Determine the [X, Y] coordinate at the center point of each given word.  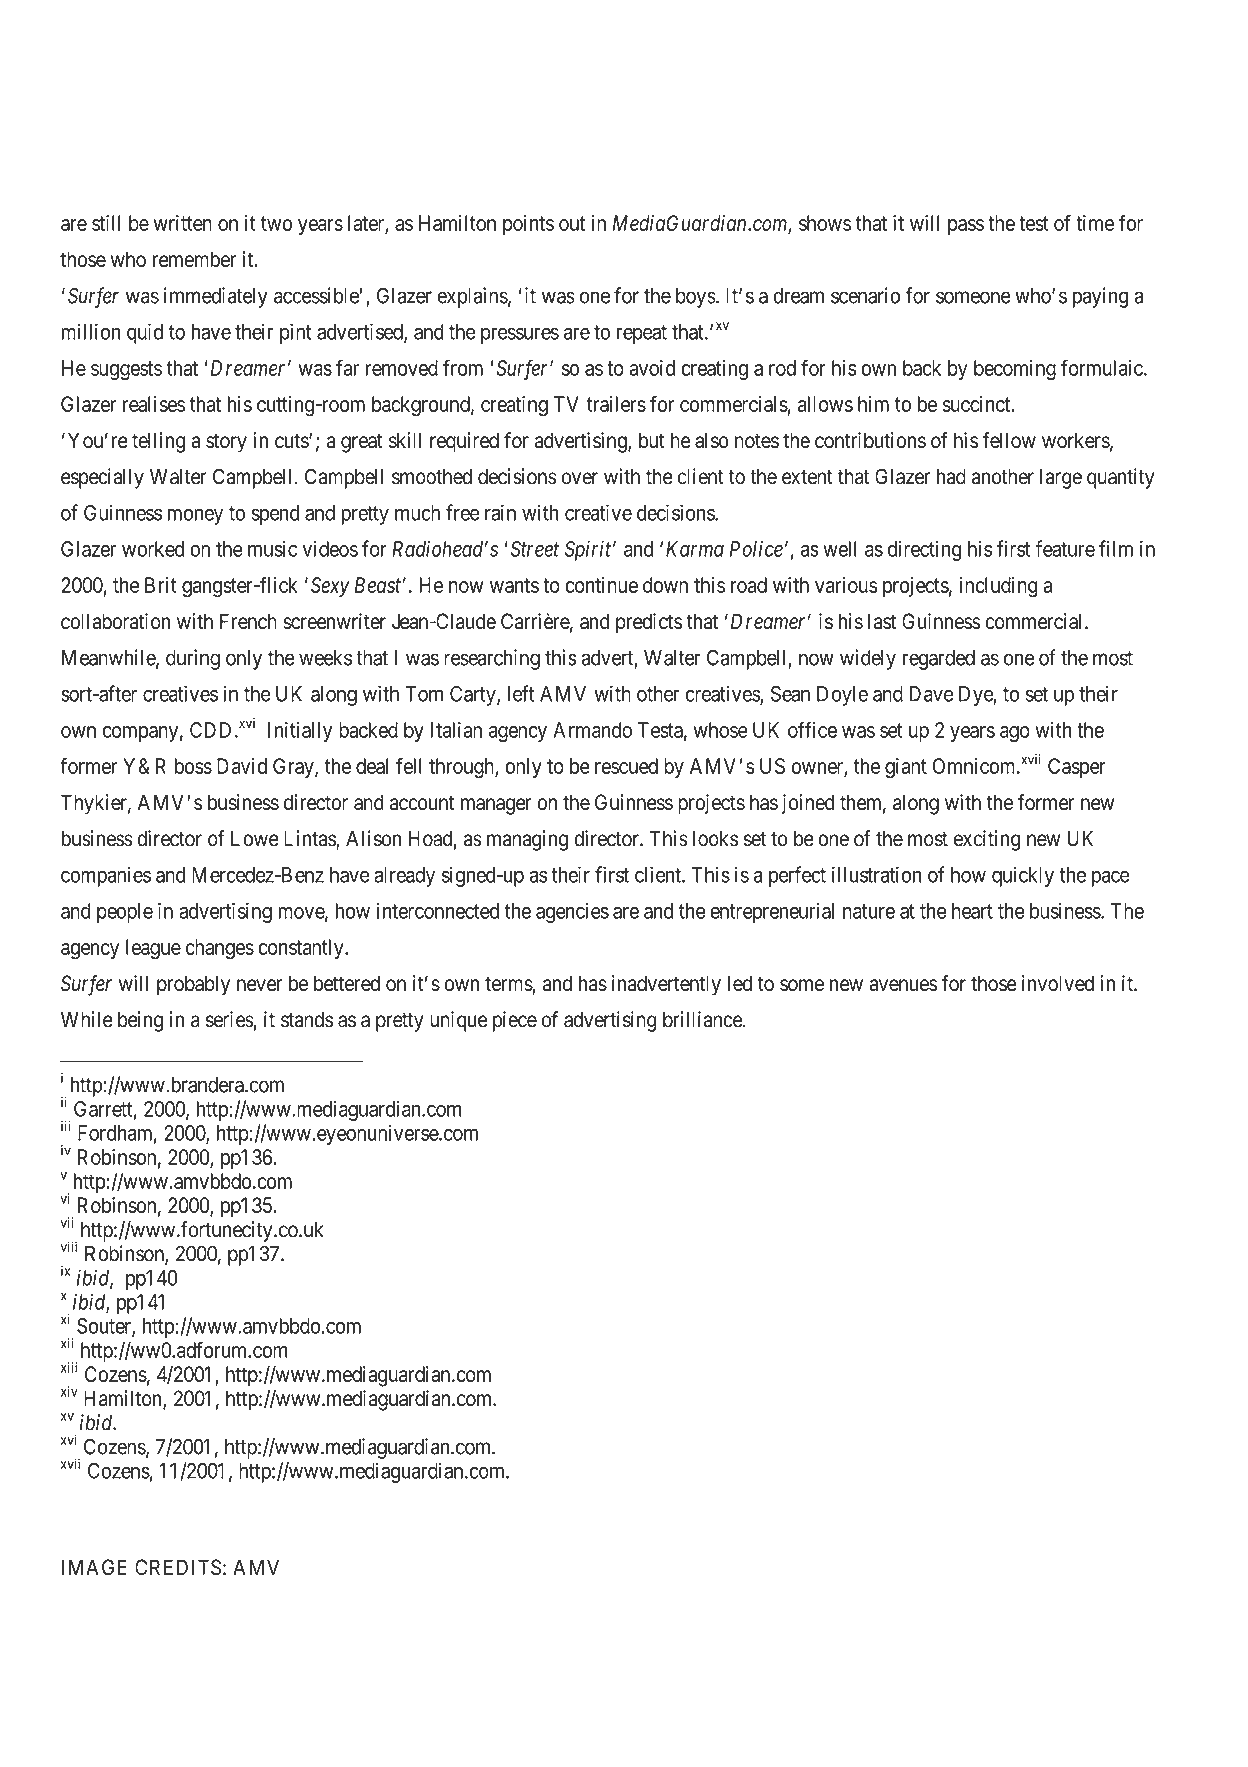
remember [194, 259]
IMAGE [94, 1567]
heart [972, 911]
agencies [572, 912]
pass [966, 227]
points [528, 225]
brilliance [702, 1019]
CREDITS [178, 1567]
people [125, 913]
